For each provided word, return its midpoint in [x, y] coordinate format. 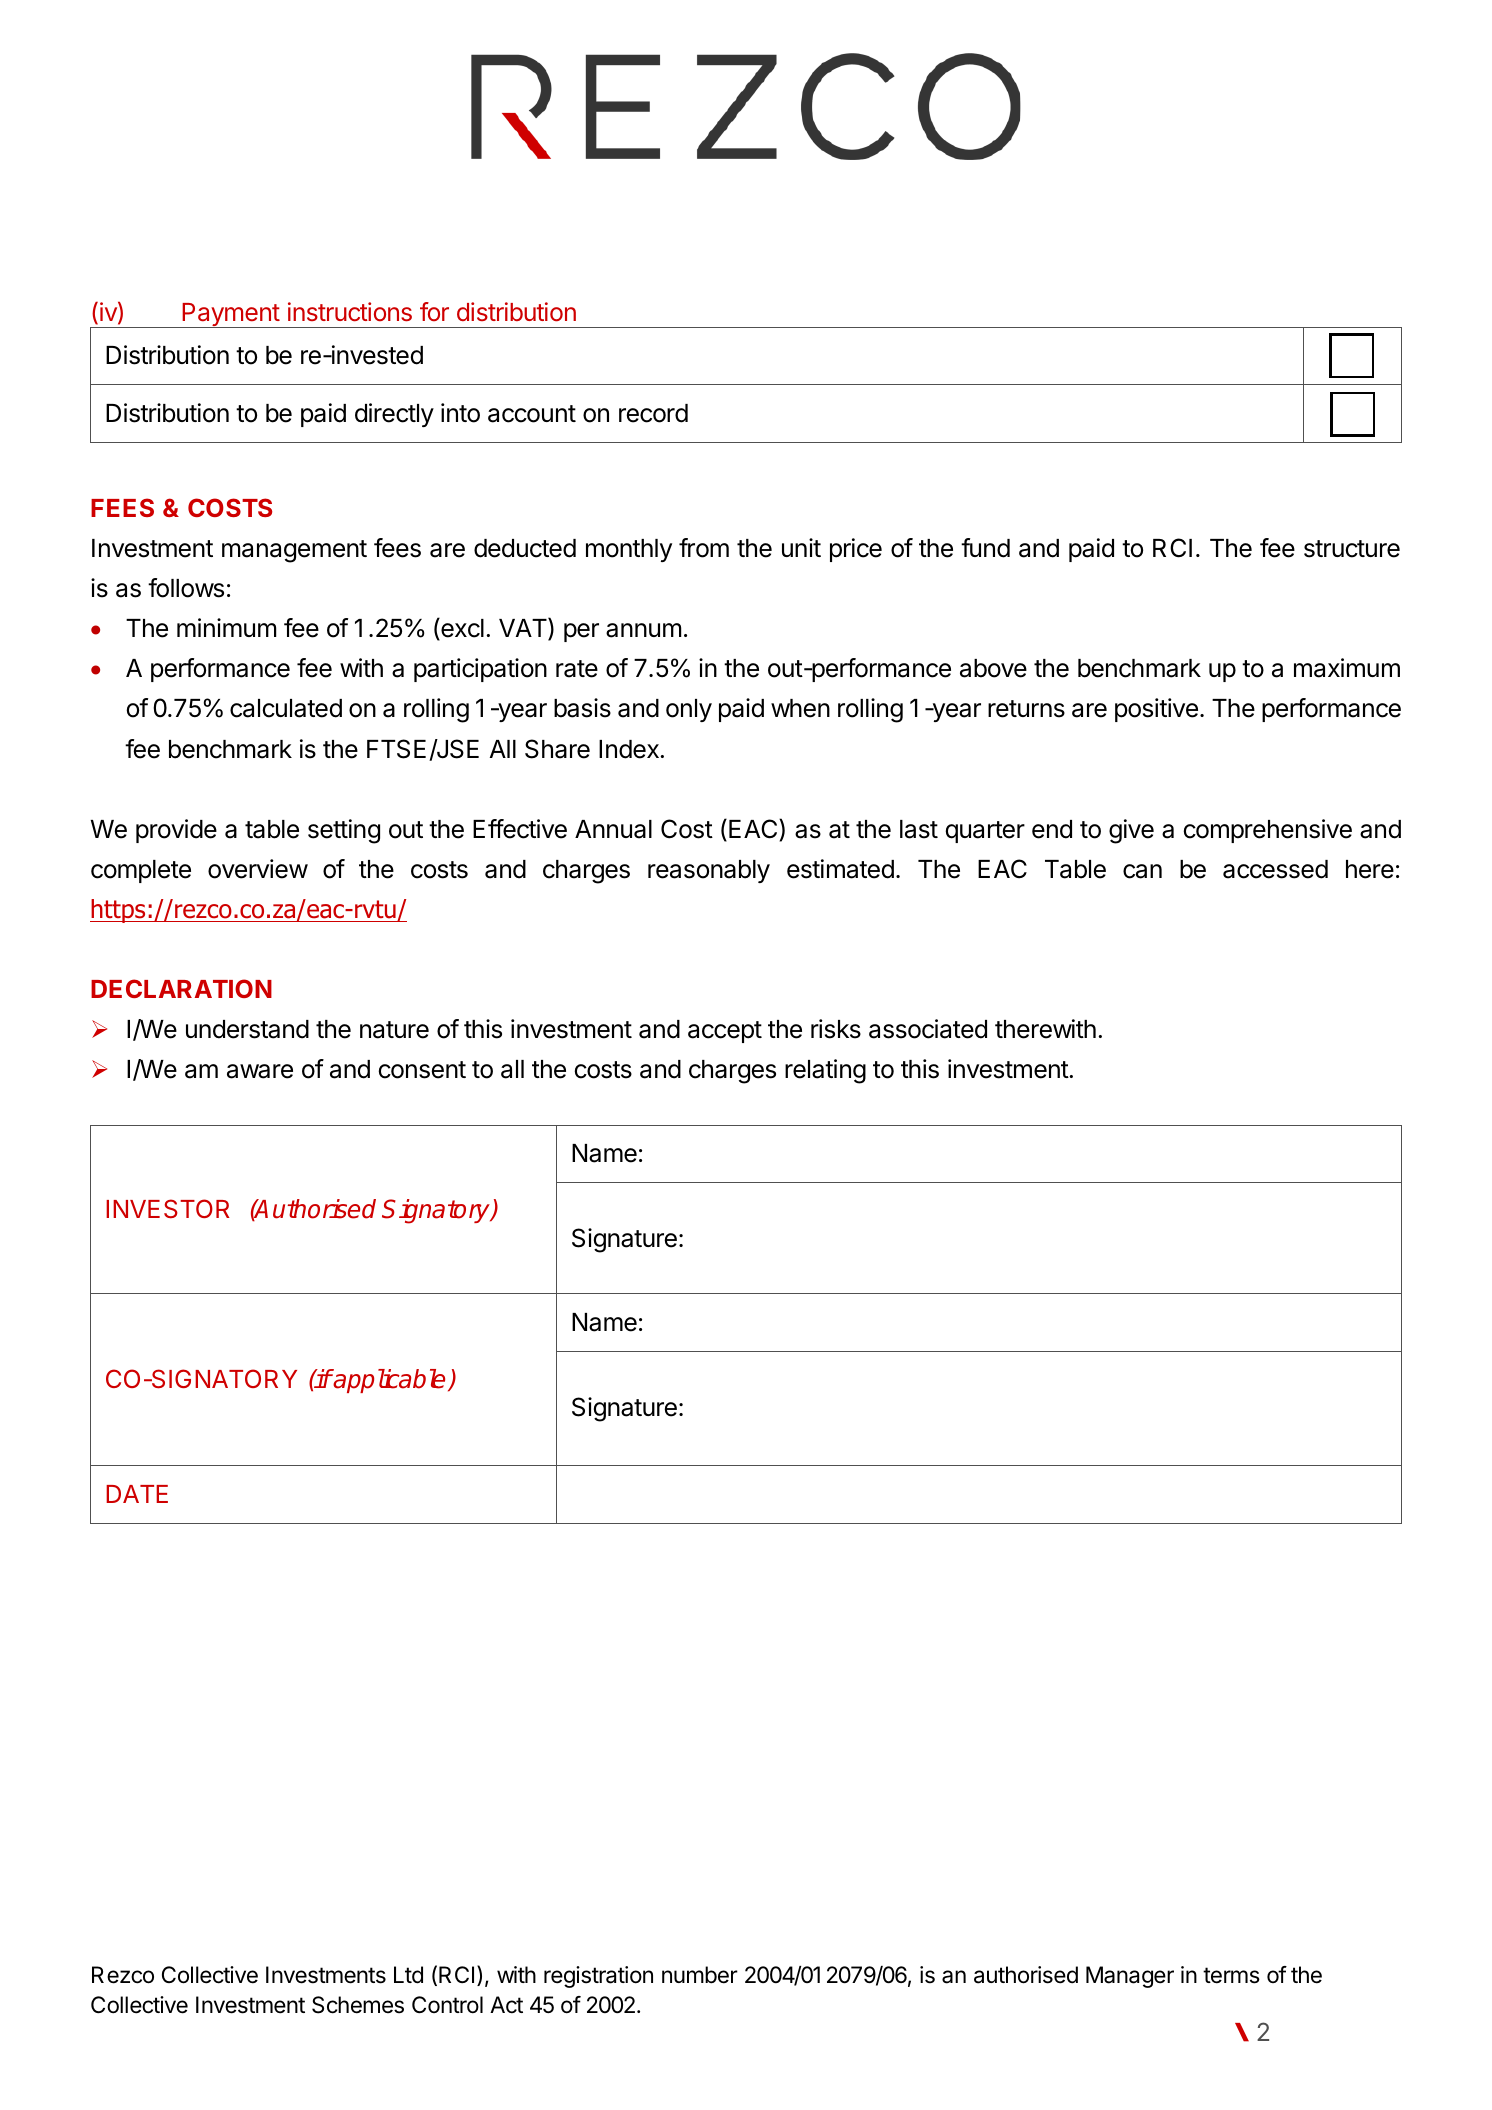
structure [1352, 549]
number [700, 1975]
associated [928, 1029]
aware [260, 1071]
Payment [230, 315]
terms [1231, 1975]
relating [825, 1071]
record [653, 413]
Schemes [358, 2005]
